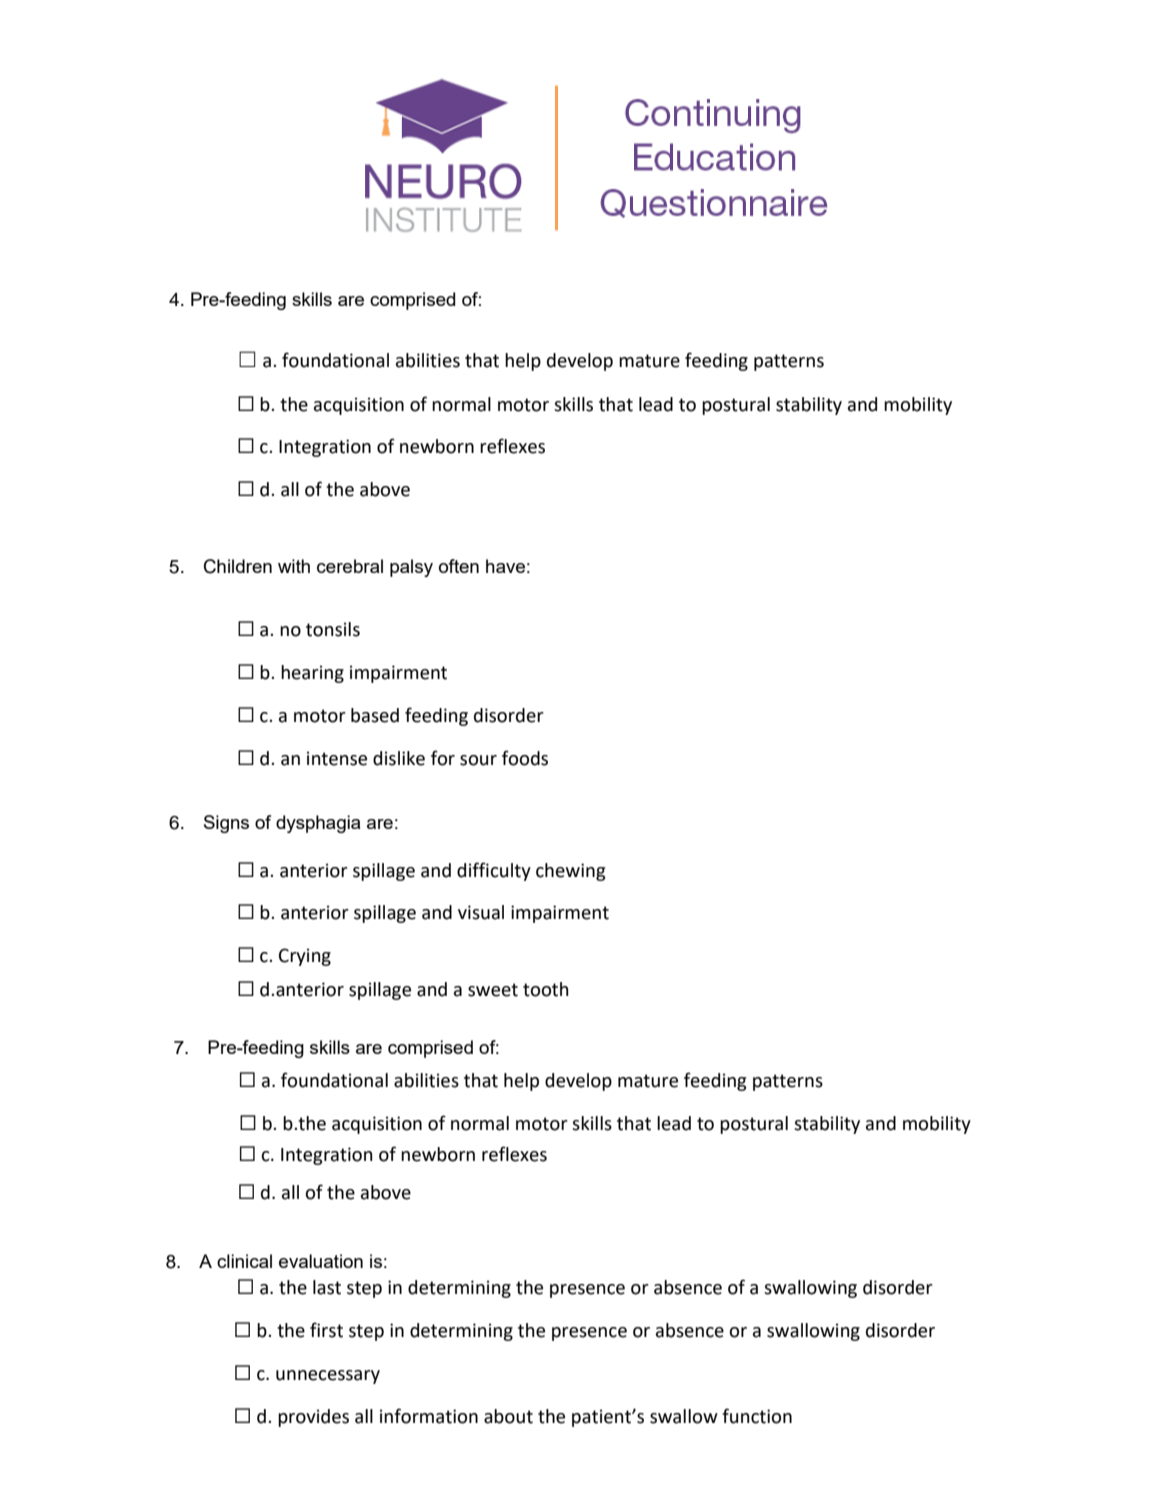  What do you see at coordinates (525, 758) in the screenshot?
I see `foods` at bounding box center [525, 758].
